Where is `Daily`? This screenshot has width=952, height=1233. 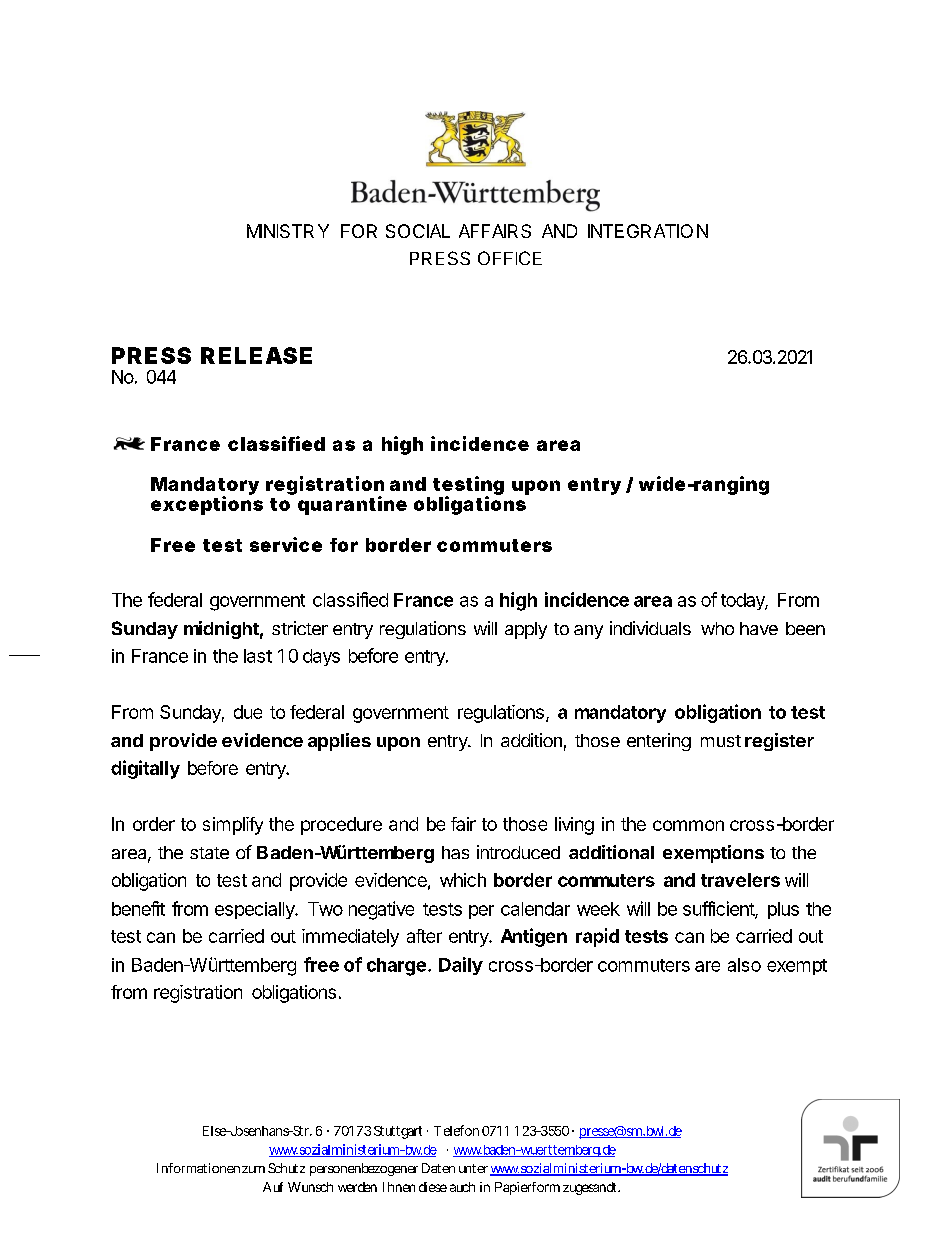
Daily is located at coordinates (461, 966).
